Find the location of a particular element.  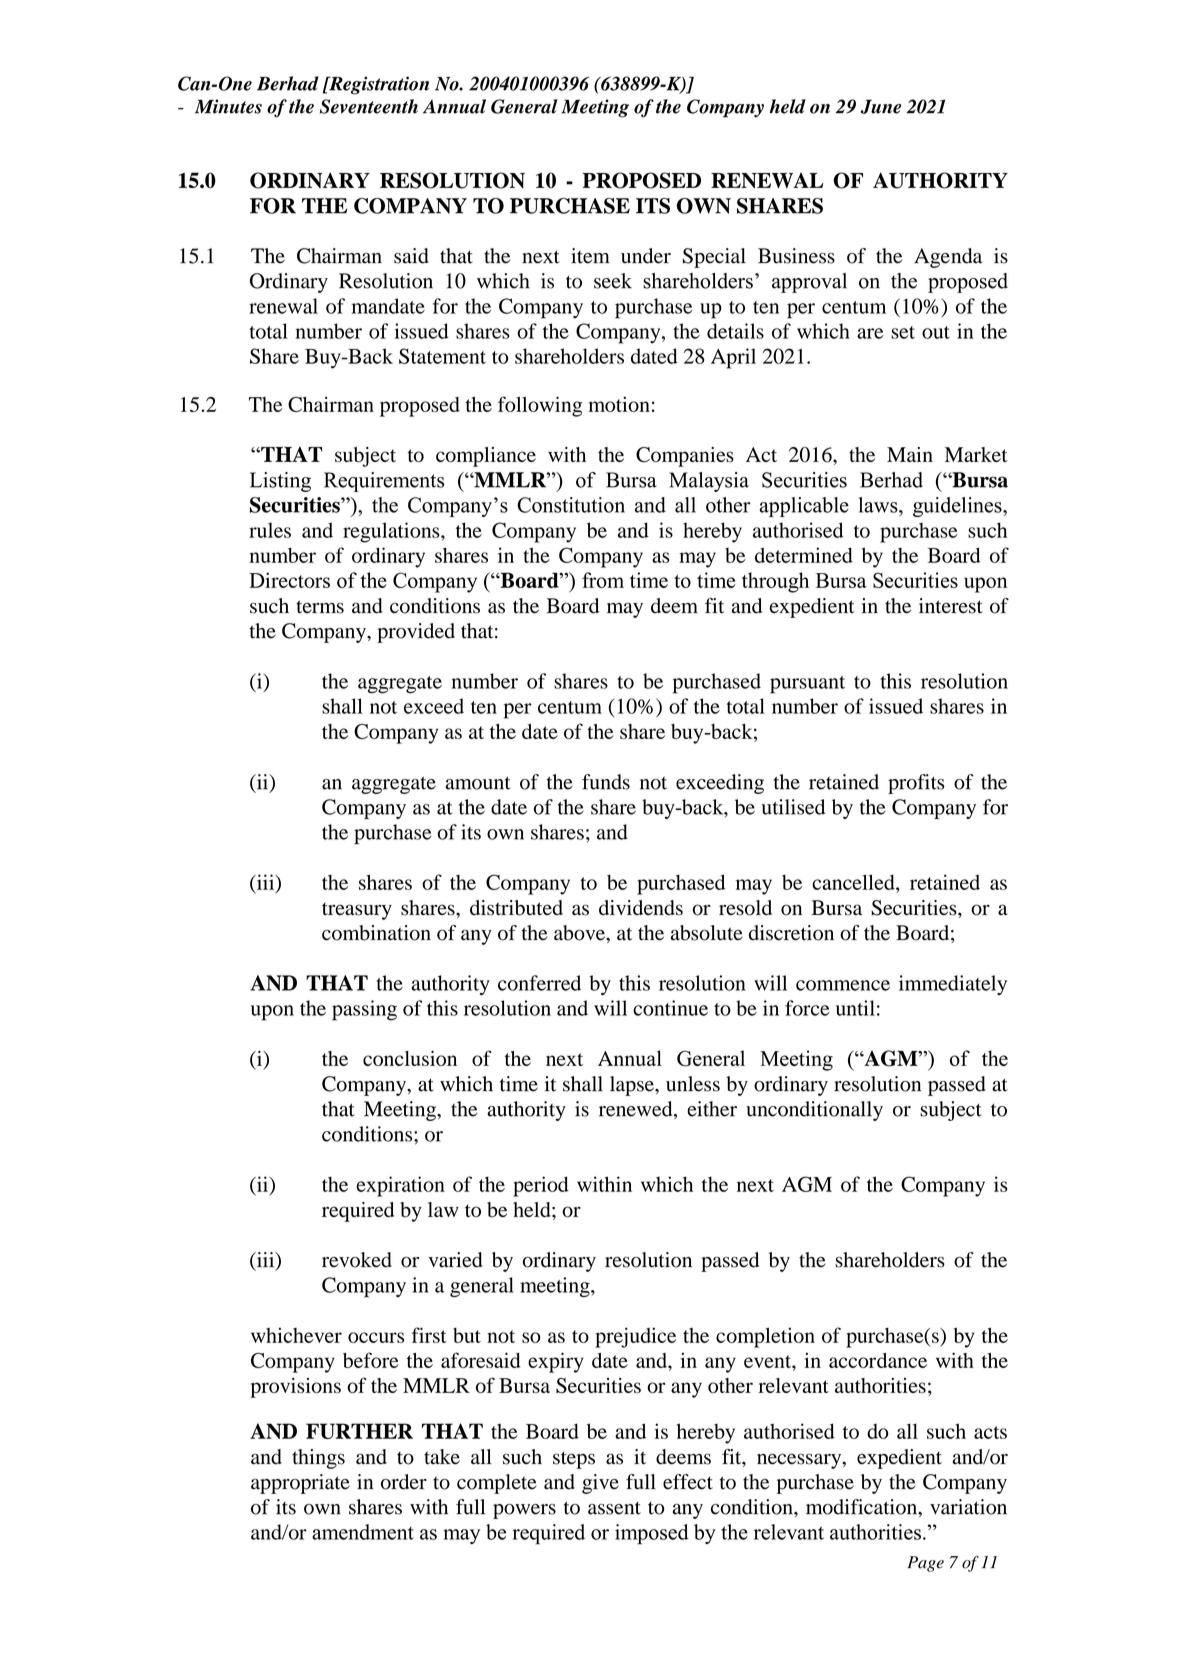

funds is located at coordinates (606, 782).
